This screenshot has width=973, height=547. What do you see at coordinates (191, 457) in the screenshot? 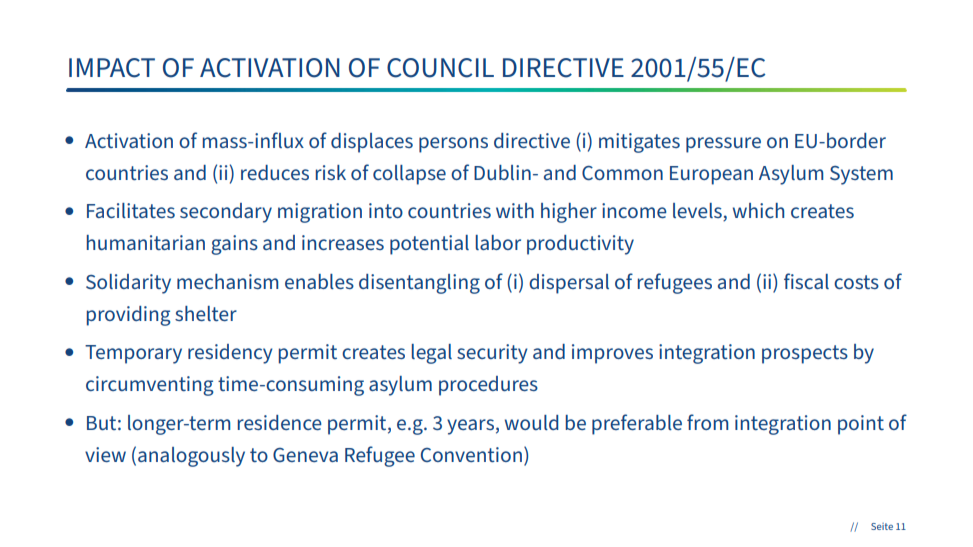
I see `analogously` at bounding box center [191, 457].
